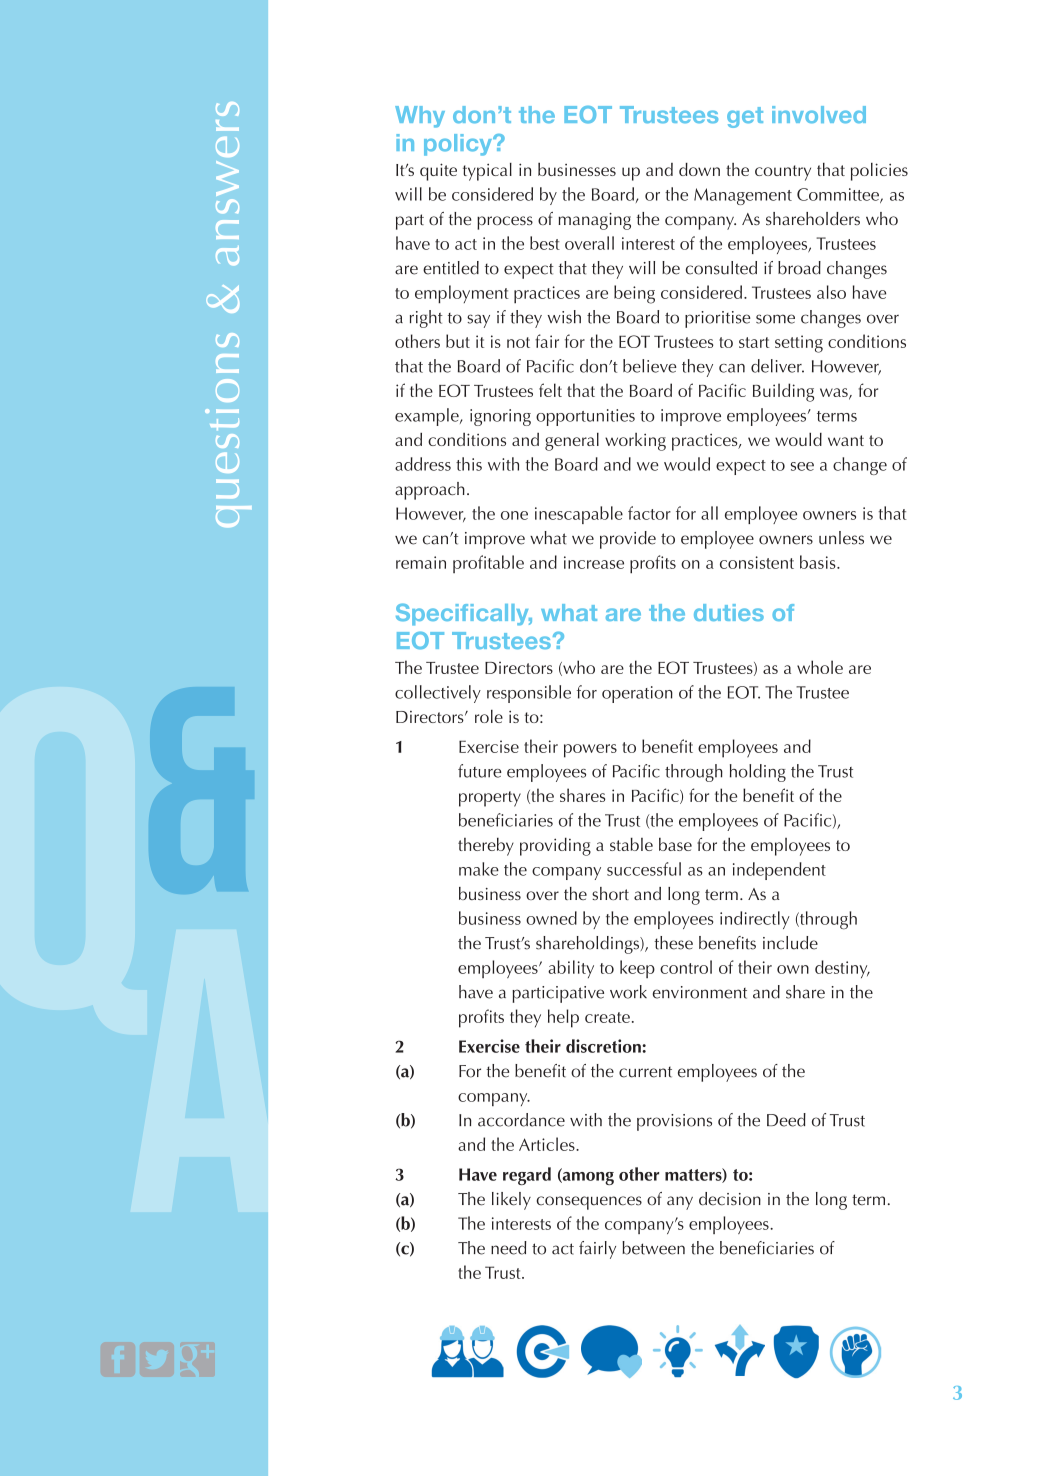 The image size is (1043, 1476). Describe the element at coordinates (637, 969) in the screenshot. I see `keep` at that location.
